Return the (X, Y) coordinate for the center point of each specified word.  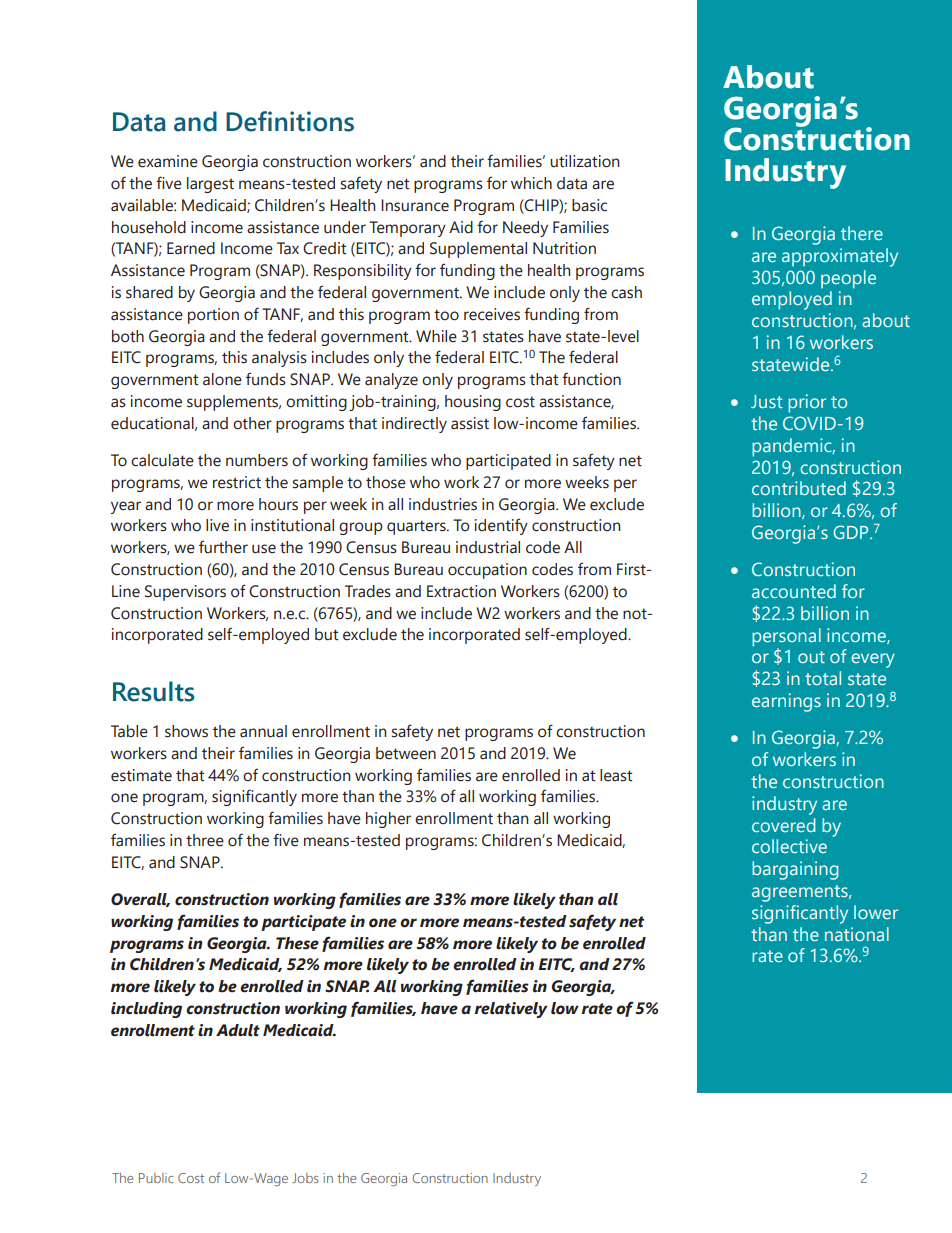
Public (156, 1178)
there (862, 233)
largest (210, 185)
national (857, 934)
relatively (511, 1010)
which (531, 183)
